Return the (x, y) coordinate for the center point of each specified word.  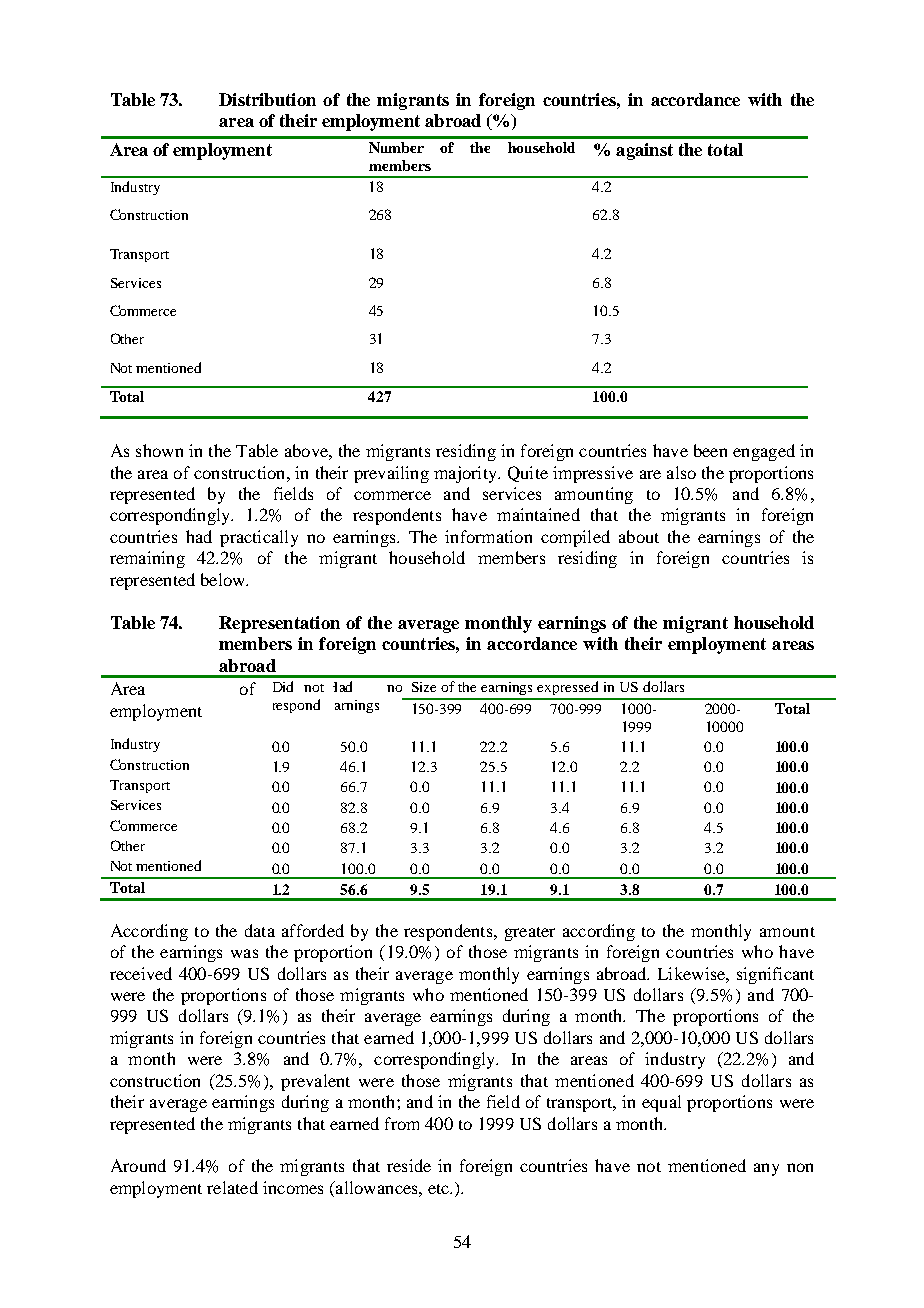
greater (530, 934)
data (260, 930)
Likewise (692, 973)
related (232, 1187)
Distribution (267, 99)
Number (396, 147)
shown (159, 450)
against (644, 151)
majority (466, 474)
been (710, 450)
